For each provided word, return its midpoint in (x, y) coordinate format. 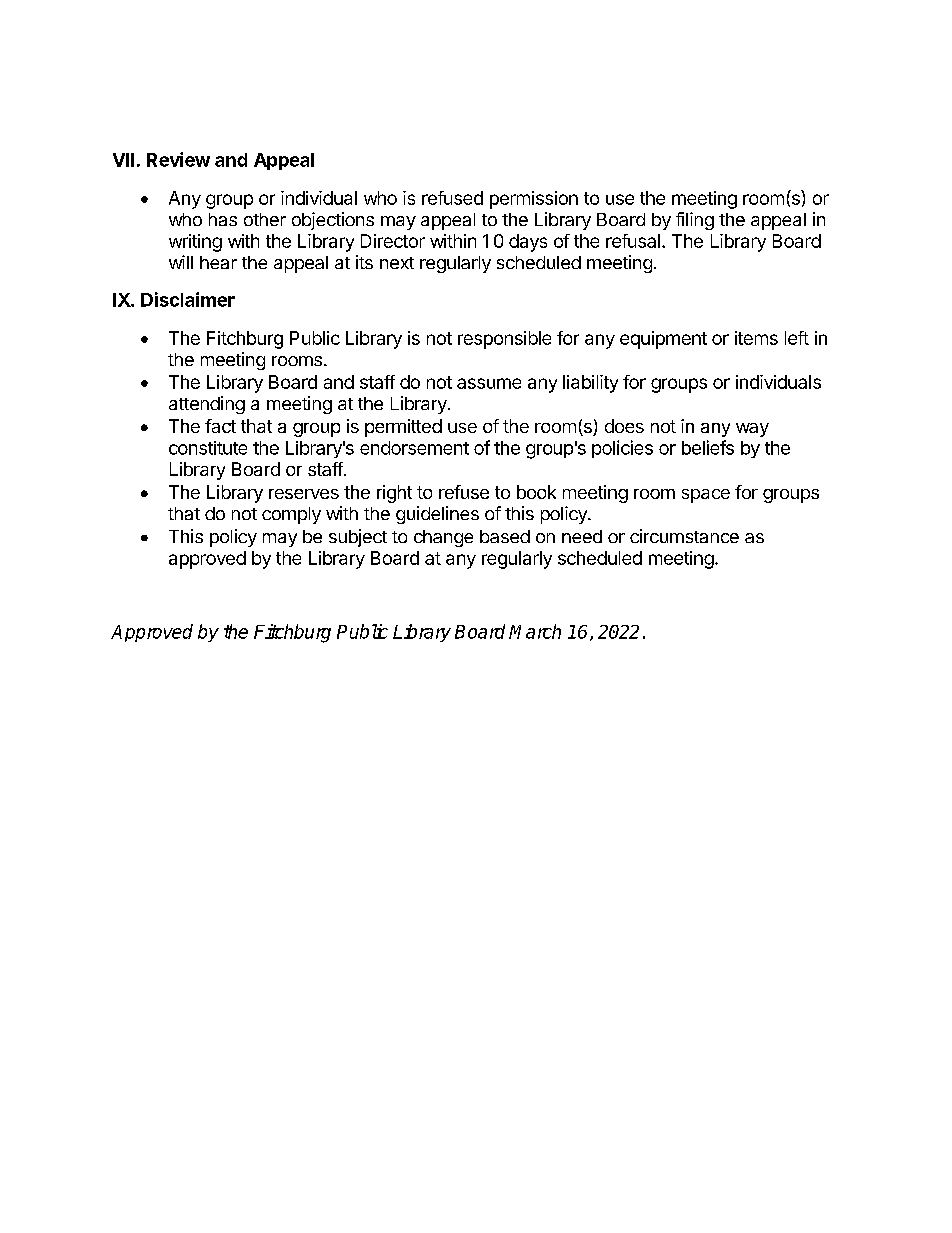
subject (358, 538)
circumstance (684, 536)
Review (178, 159)
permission (534, 200)
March (535, 631)
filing (695, 221)
